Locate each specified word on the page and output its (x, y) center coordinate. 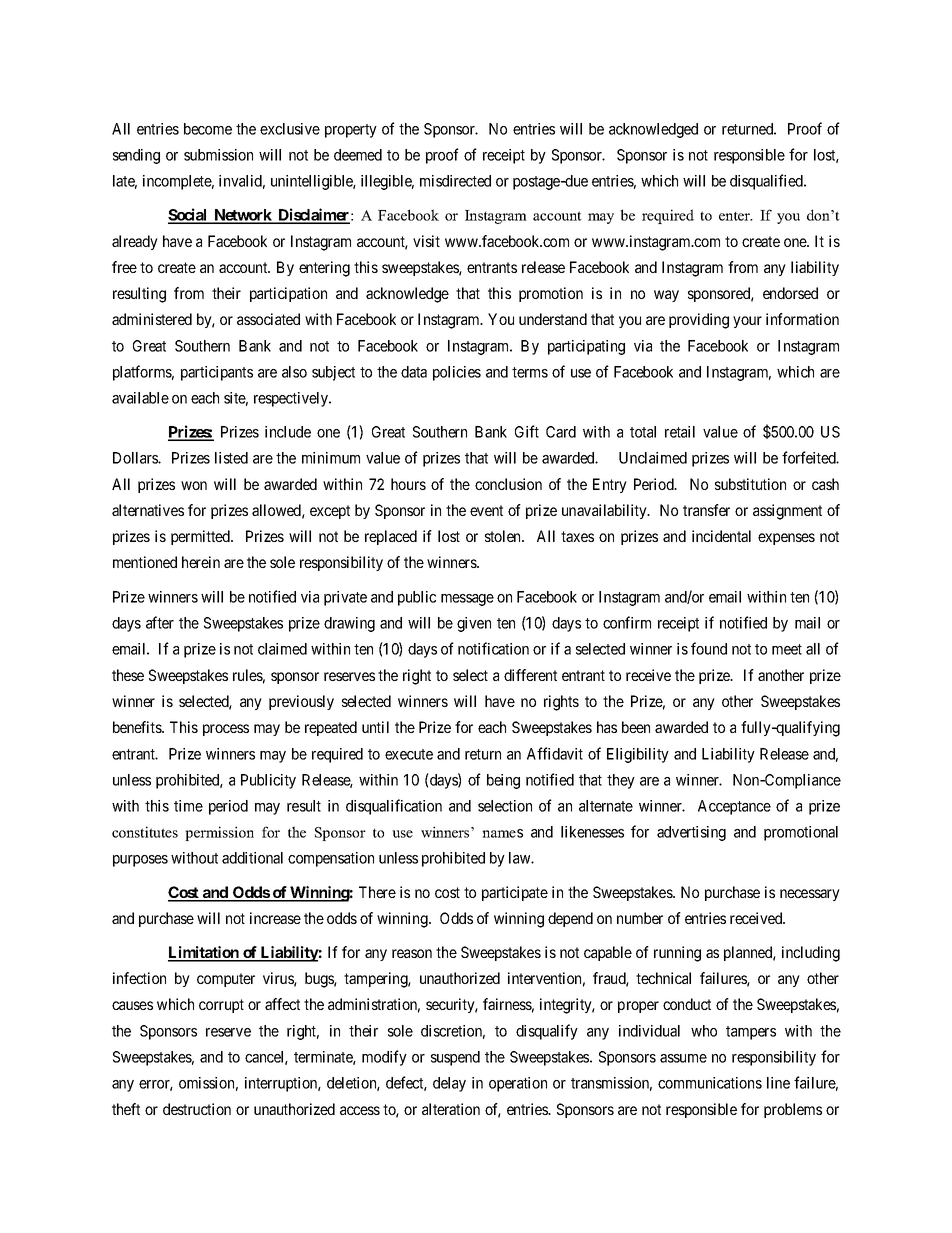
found (709, 648)
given (474, 624)
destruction (197, 1109)
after (160, 622)
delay (449, 1084)
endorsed (790, 293)
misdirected (455, 181)
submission (218, 155)
